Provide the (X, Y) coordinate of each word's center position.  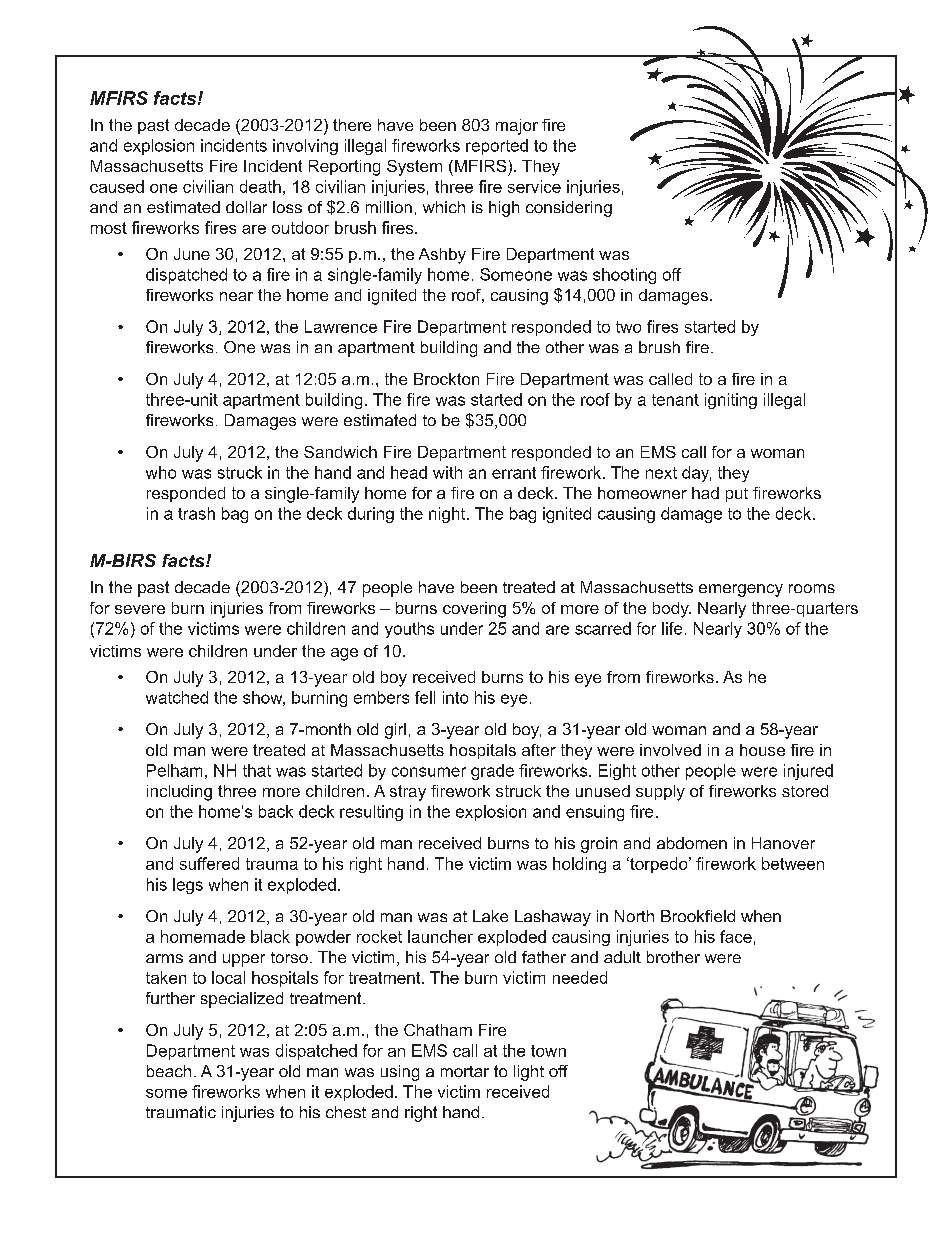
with (447, 472)
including (179, 793)
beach (169, 1071)
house (762, 750)
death (260, 186)
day (696, 474)
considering (569, 209)
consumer (429, 772)
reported (497, 147)
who (161, 472)
